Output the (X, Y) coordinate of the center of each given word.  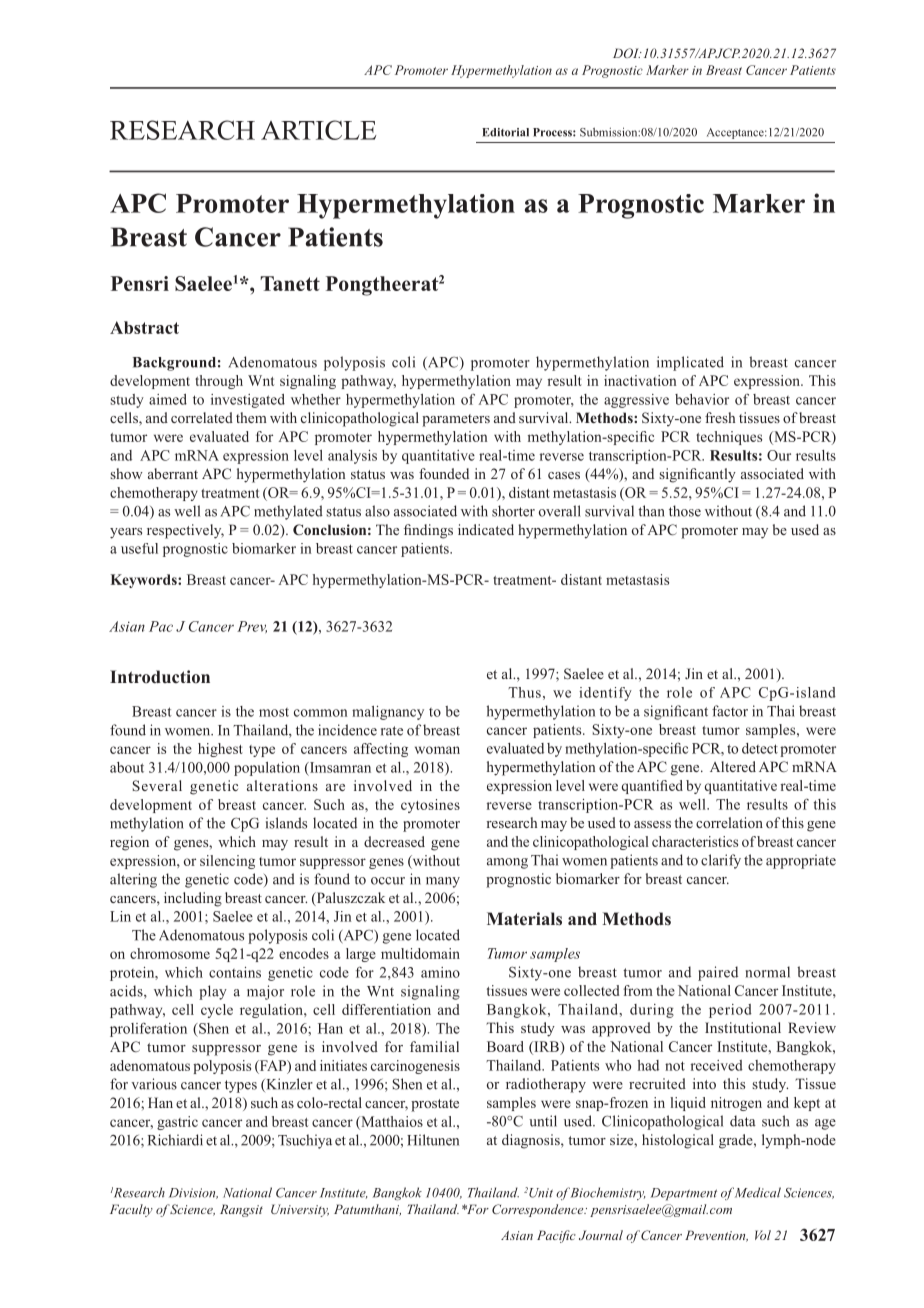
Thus (524, 692)
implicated (690, 363)
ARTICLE (318, 130)
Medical (758, 1192)
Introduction (160, 676)
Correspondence (539, 1210)
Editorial (505, 132)
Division (193, 1193)
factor (730, 711)
